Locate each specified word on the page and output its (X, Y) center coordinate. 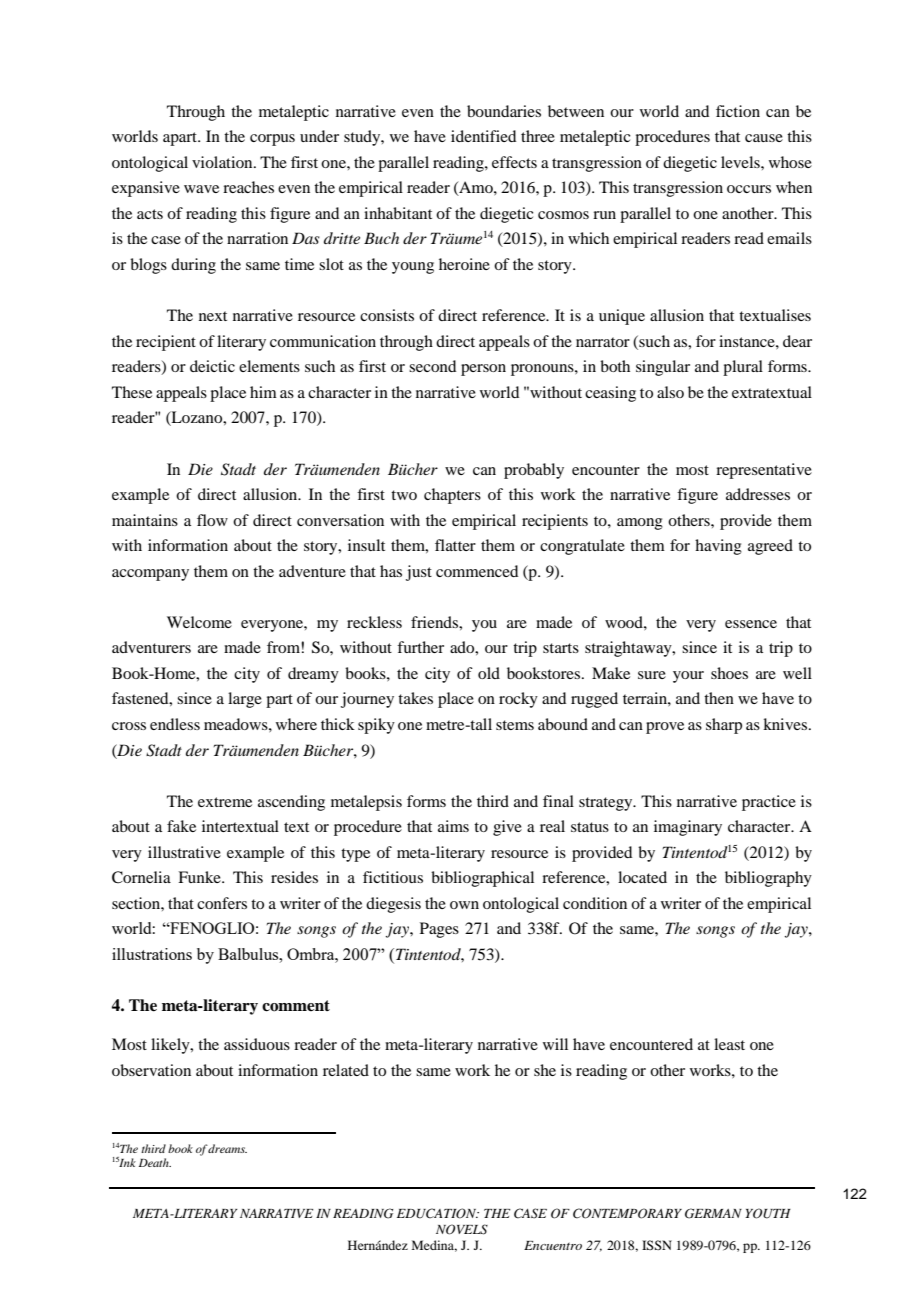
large (245, 700)
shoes (729, 673)
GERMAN (713, 1213)
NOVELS (462, 1229)
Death (155, 1162)
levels (741, 162)
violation (223, 162)
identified (483, 136)
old (489, 673)
